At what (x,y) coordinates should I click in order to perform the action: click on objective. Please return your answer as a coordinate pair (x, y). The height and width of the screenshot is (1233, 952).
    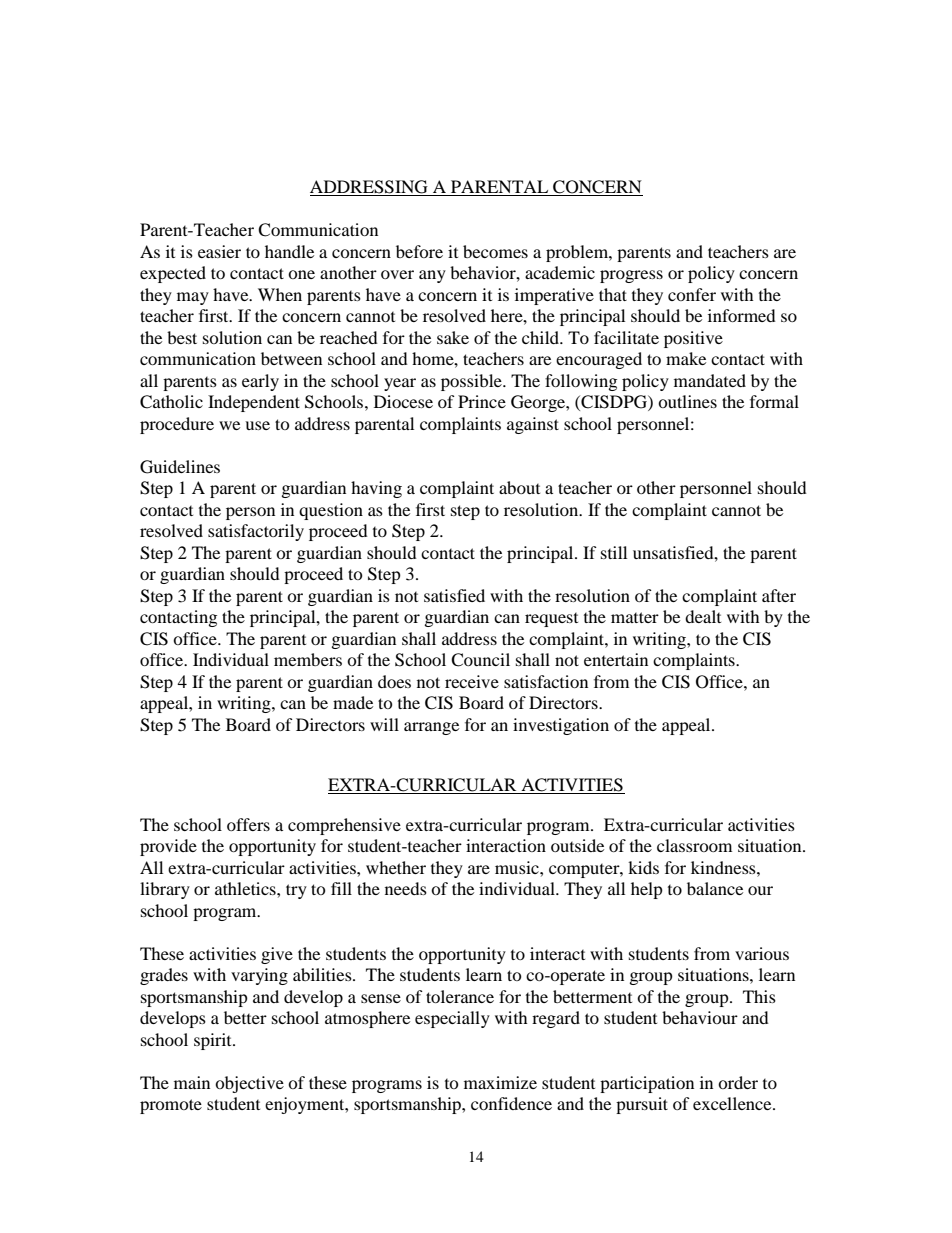
    Looking at the image, I should click on (249, 1084).
